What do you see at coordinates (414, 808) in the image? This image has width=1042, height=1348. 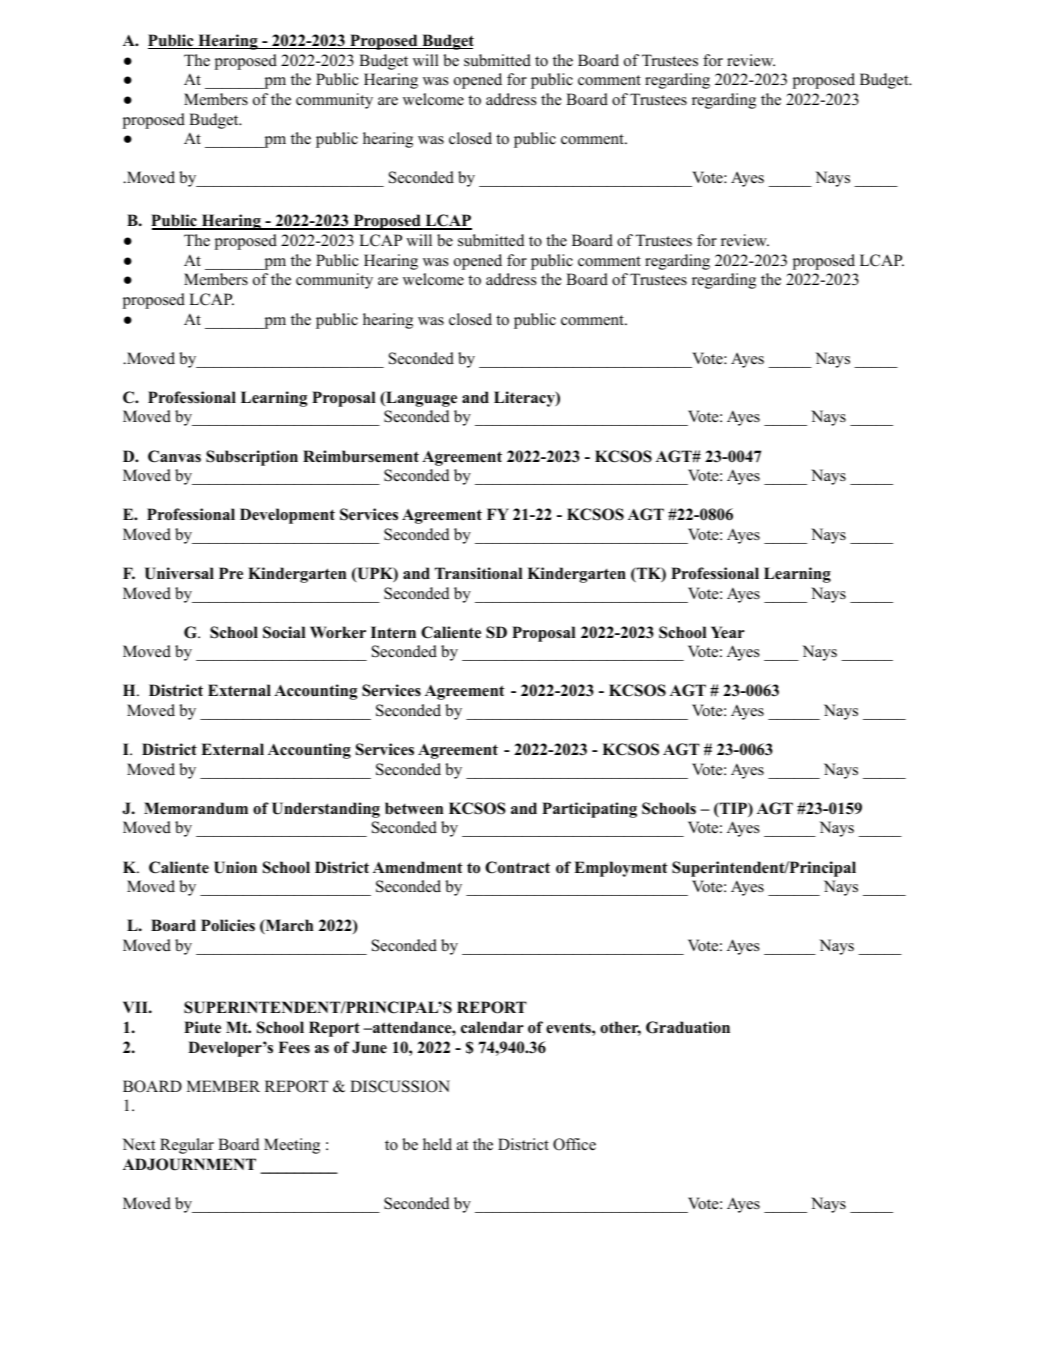 I see `between` at bounding box center [414, 808].
